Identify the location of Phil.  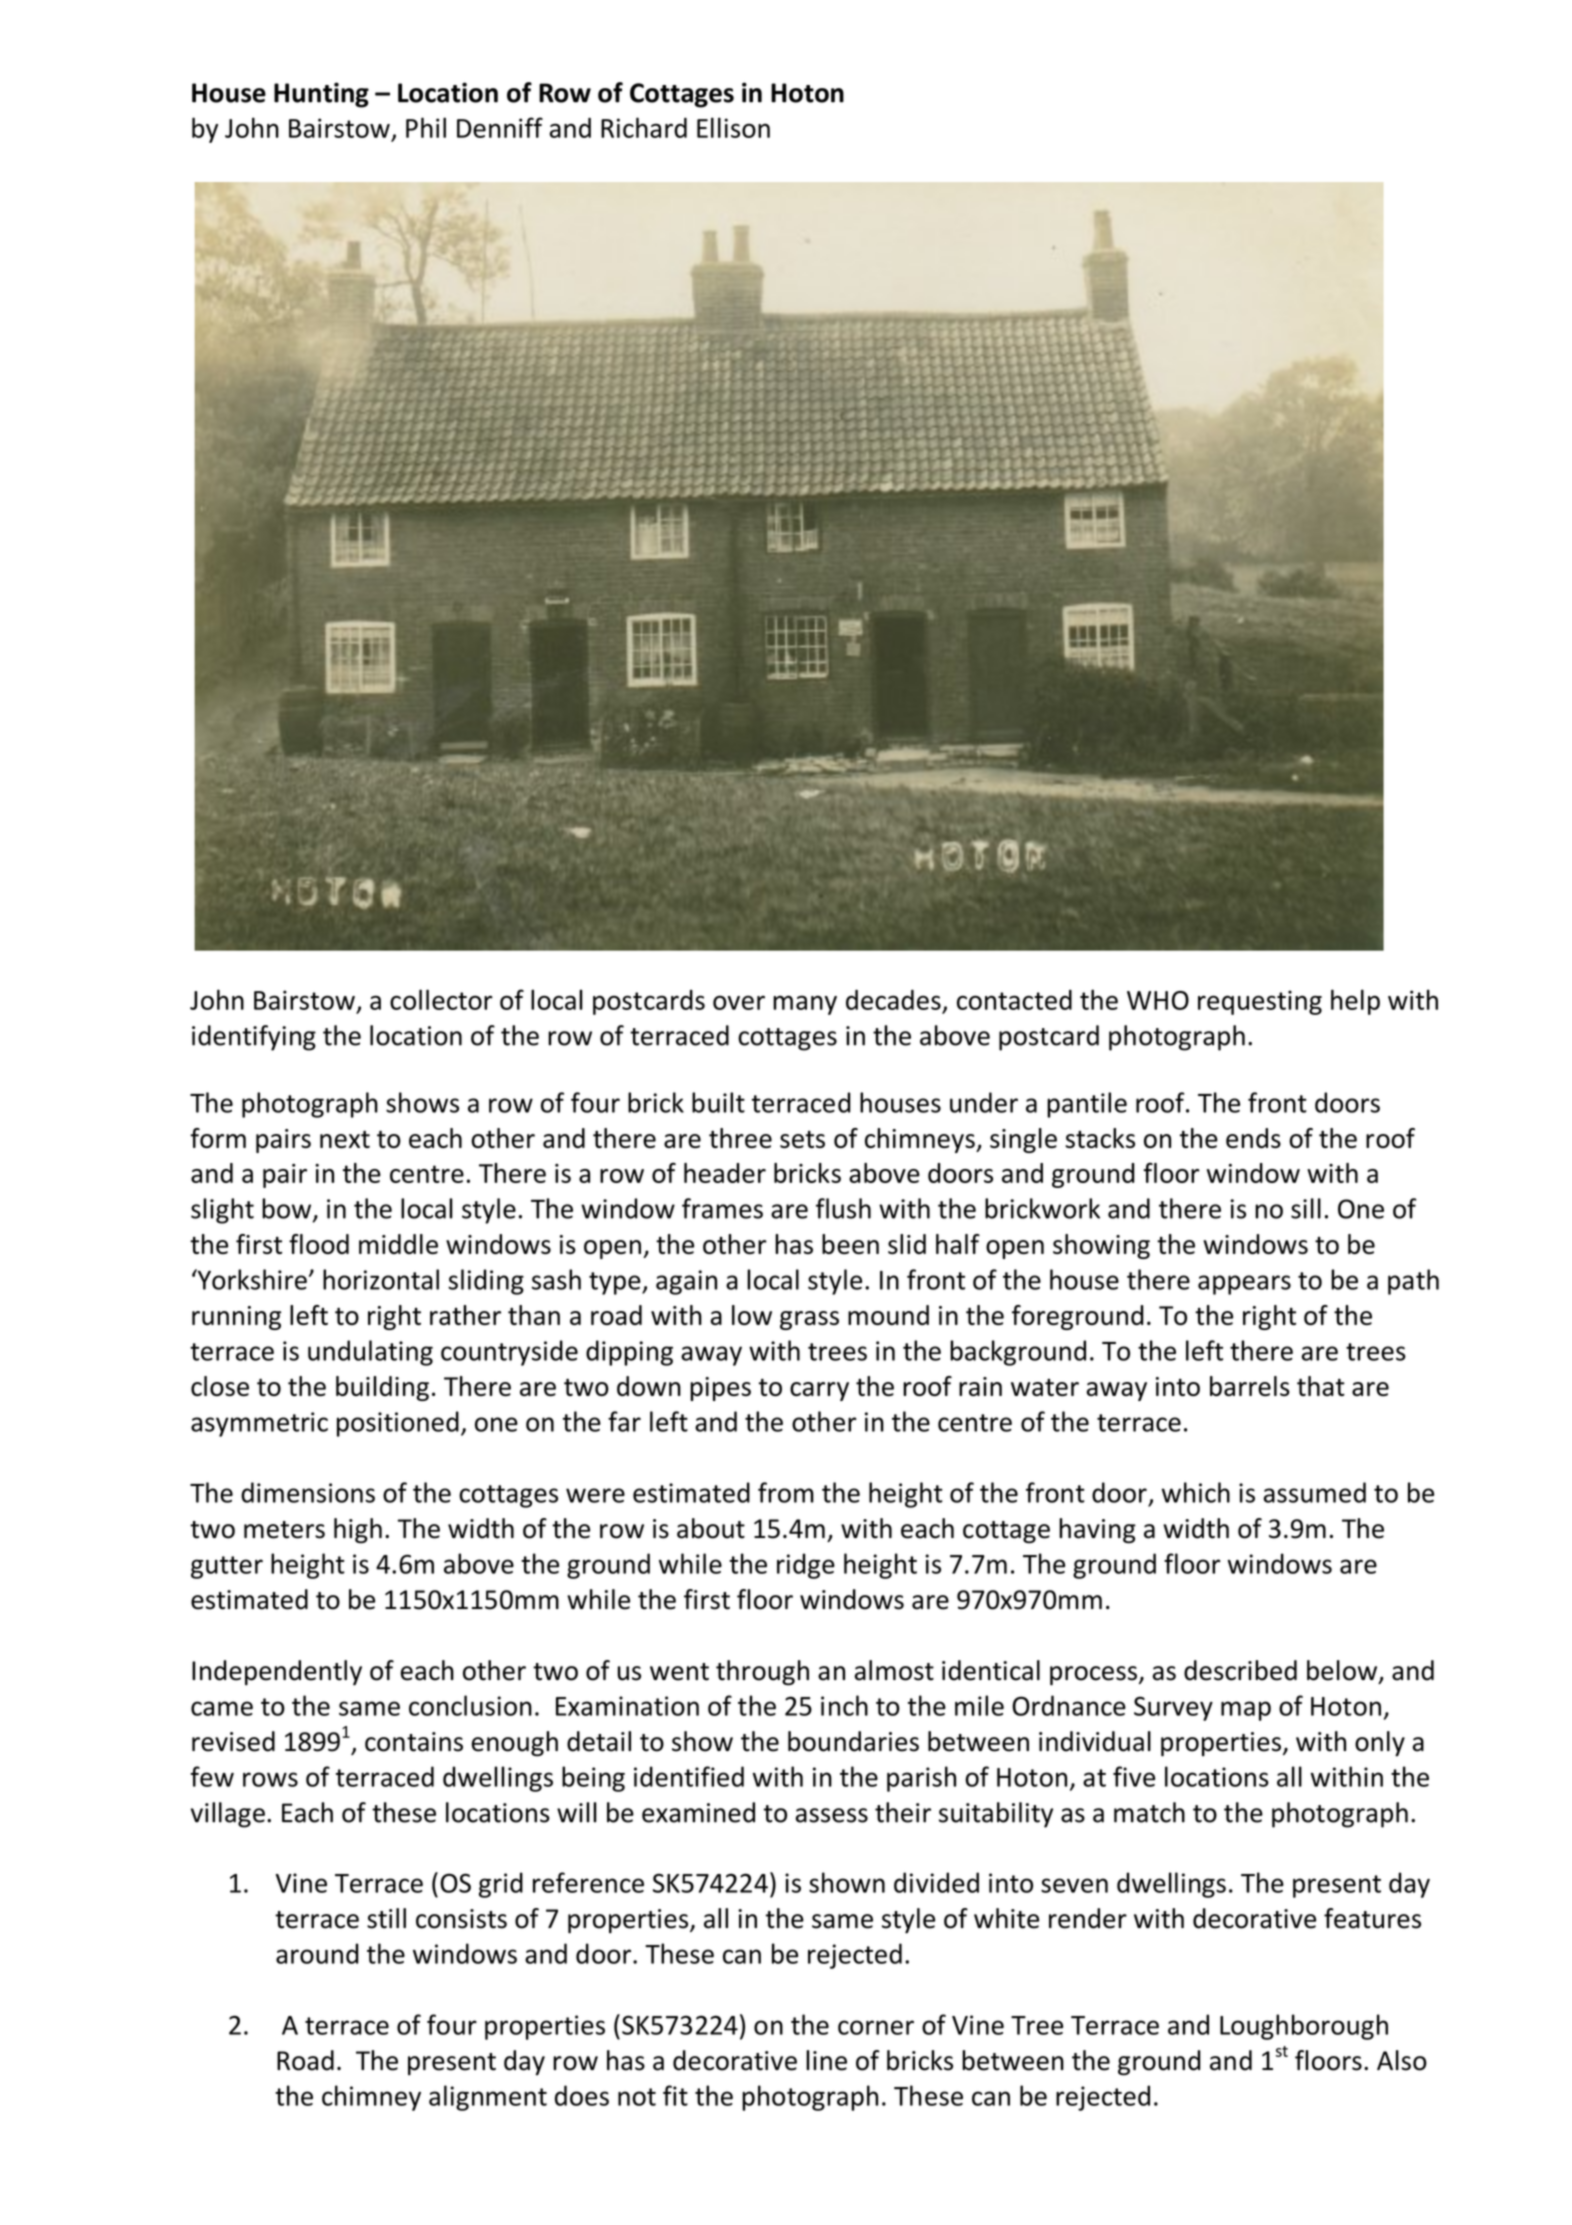
(426, 127).
